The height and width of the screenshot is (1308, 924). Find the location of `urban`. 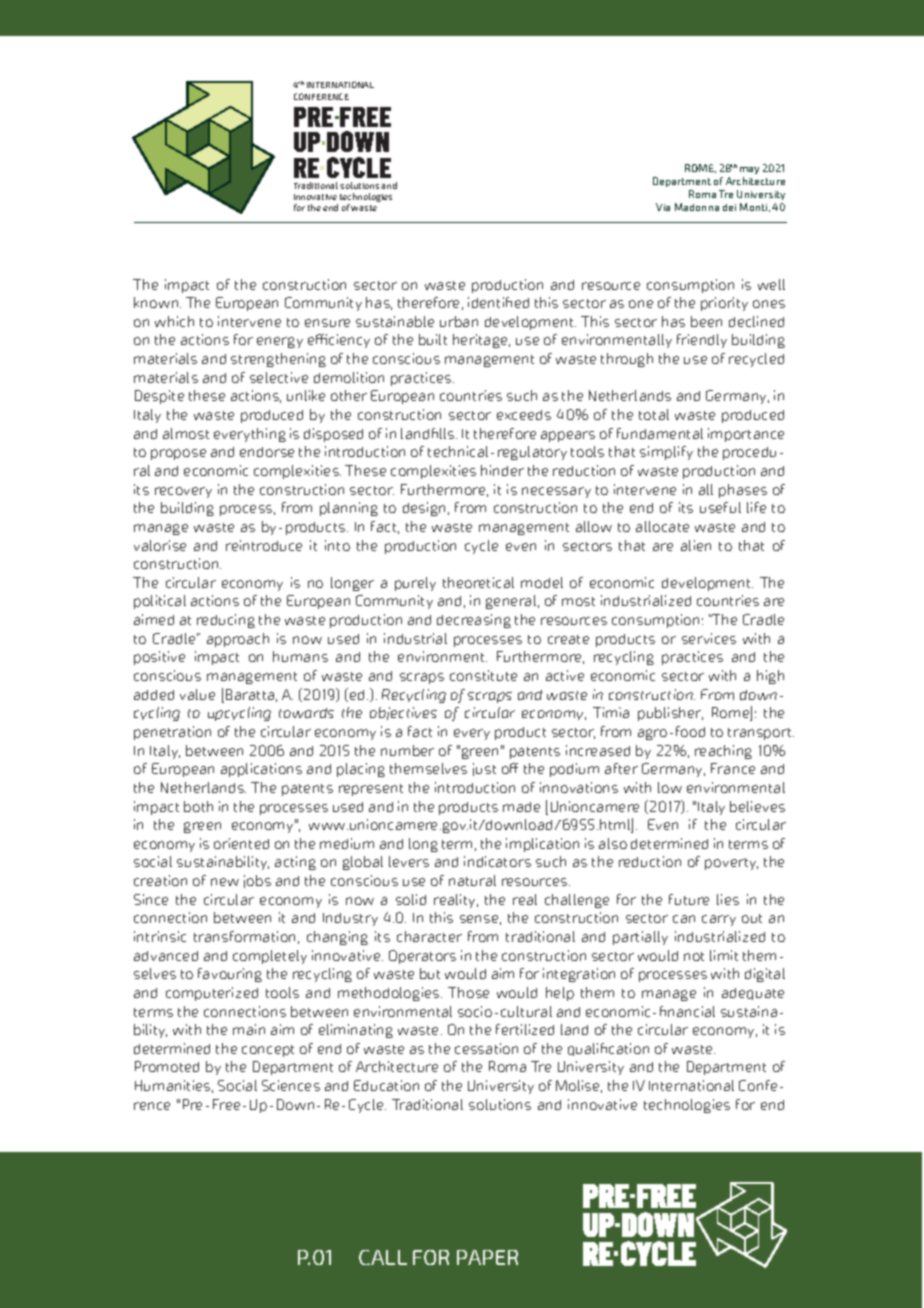

urban is located at coordinates (459, 321).
